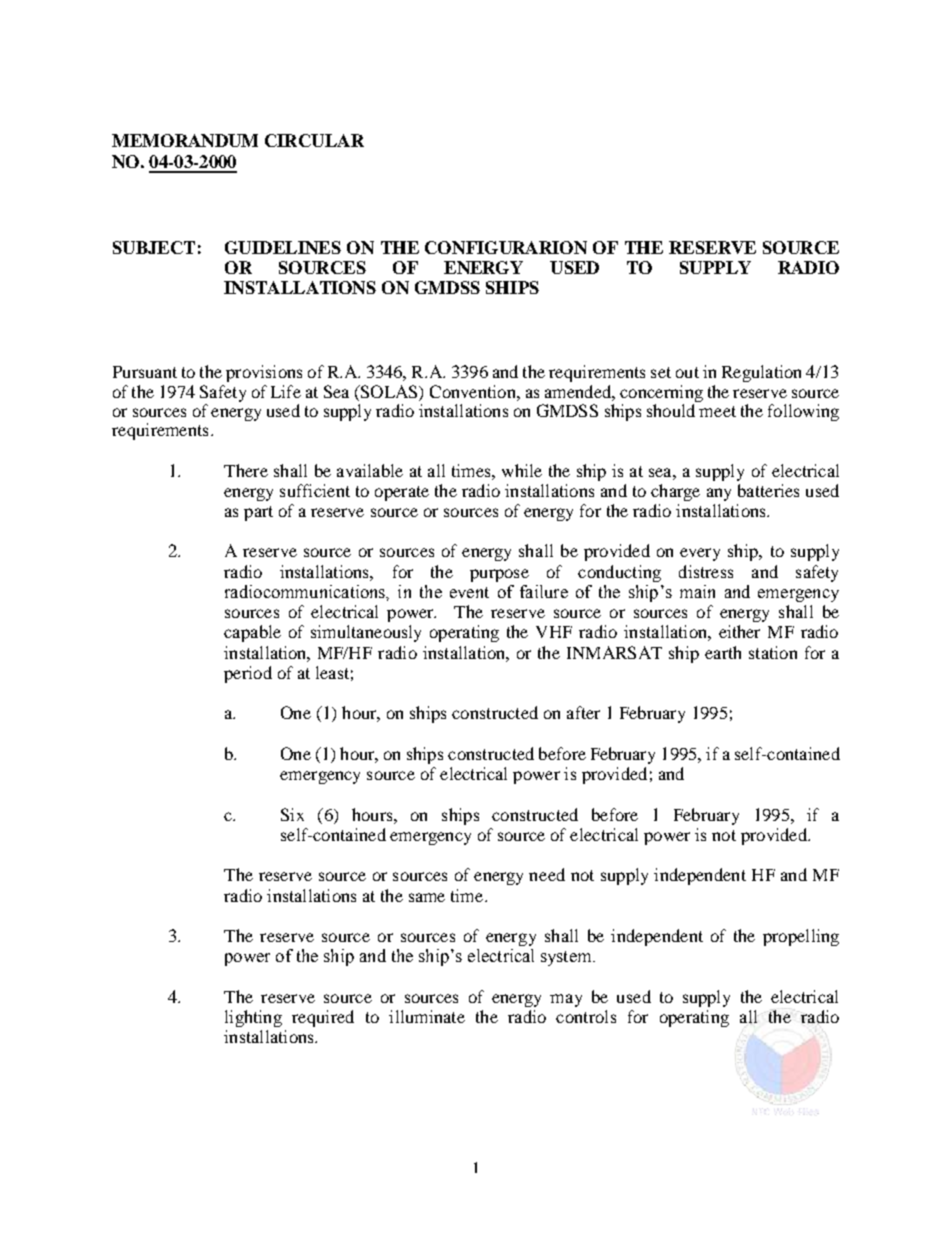 This document has height=1233, width=952. I want to click on period, so click(248, 674).
